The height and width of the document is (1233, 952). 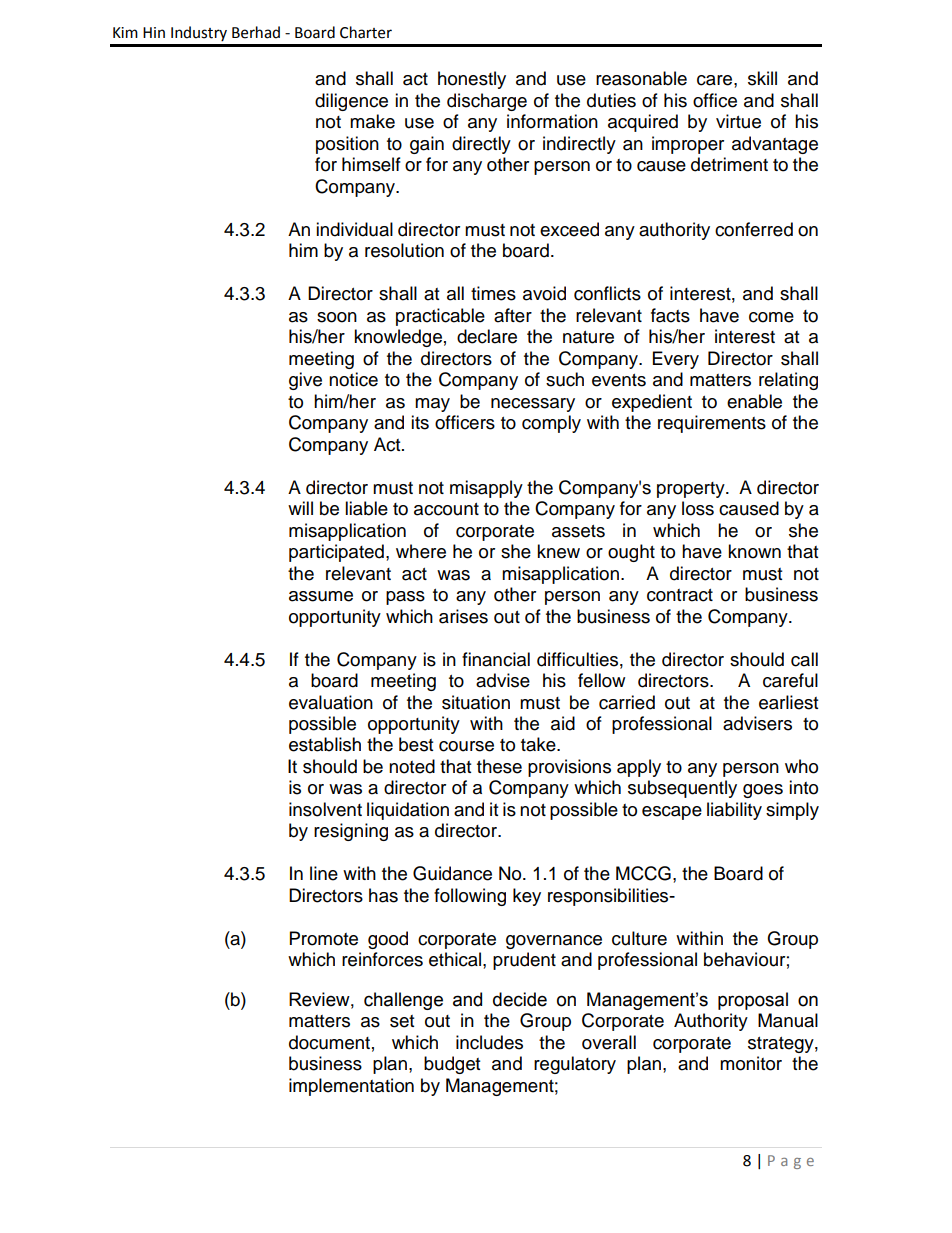 What do you see at coordinates (788, 702) in the document?
I see `earliest` at bounding box center [788, 702].
